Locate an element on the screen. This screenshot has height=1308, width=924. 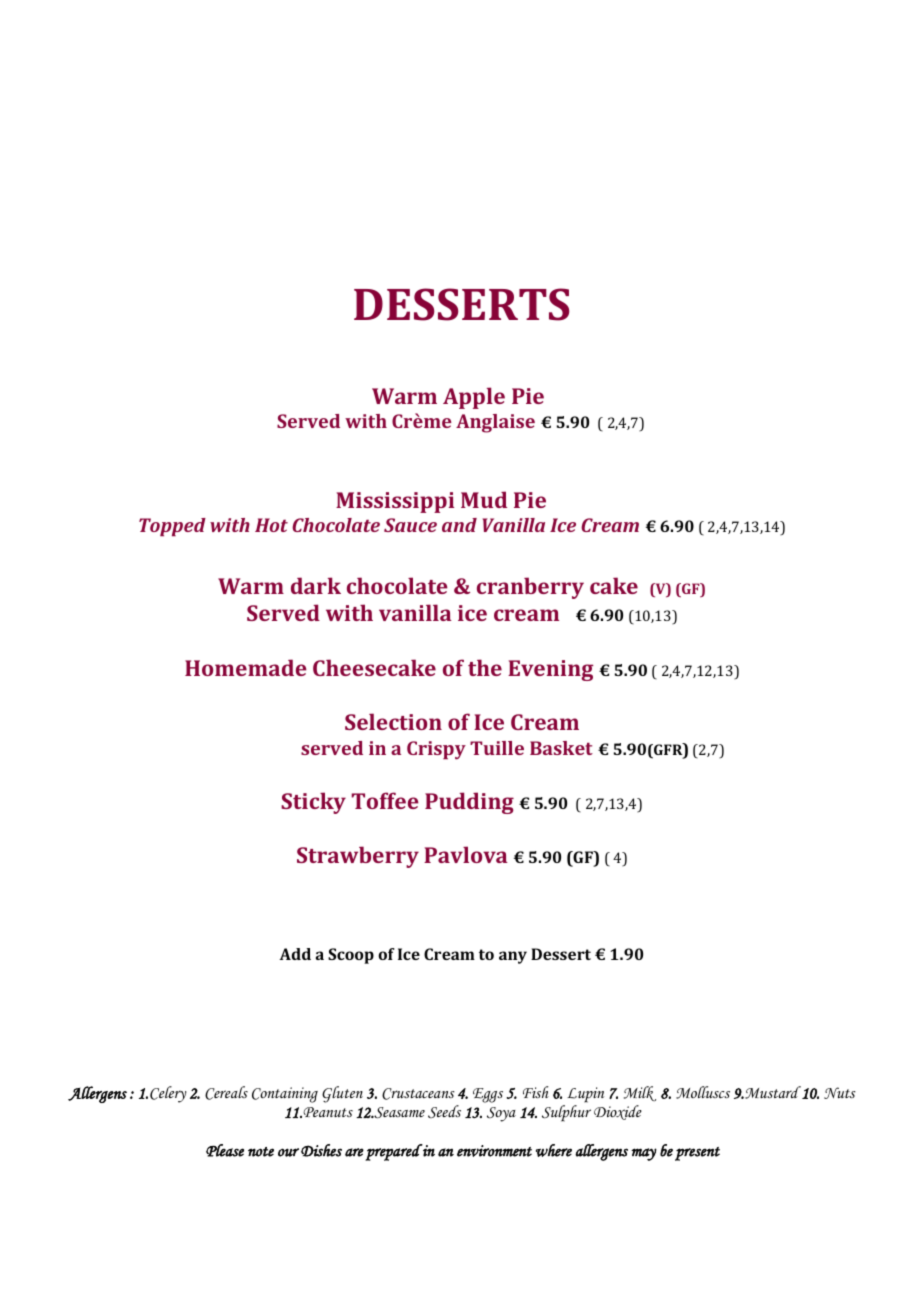
Molluscs is located at coordinates (703, 1092).
